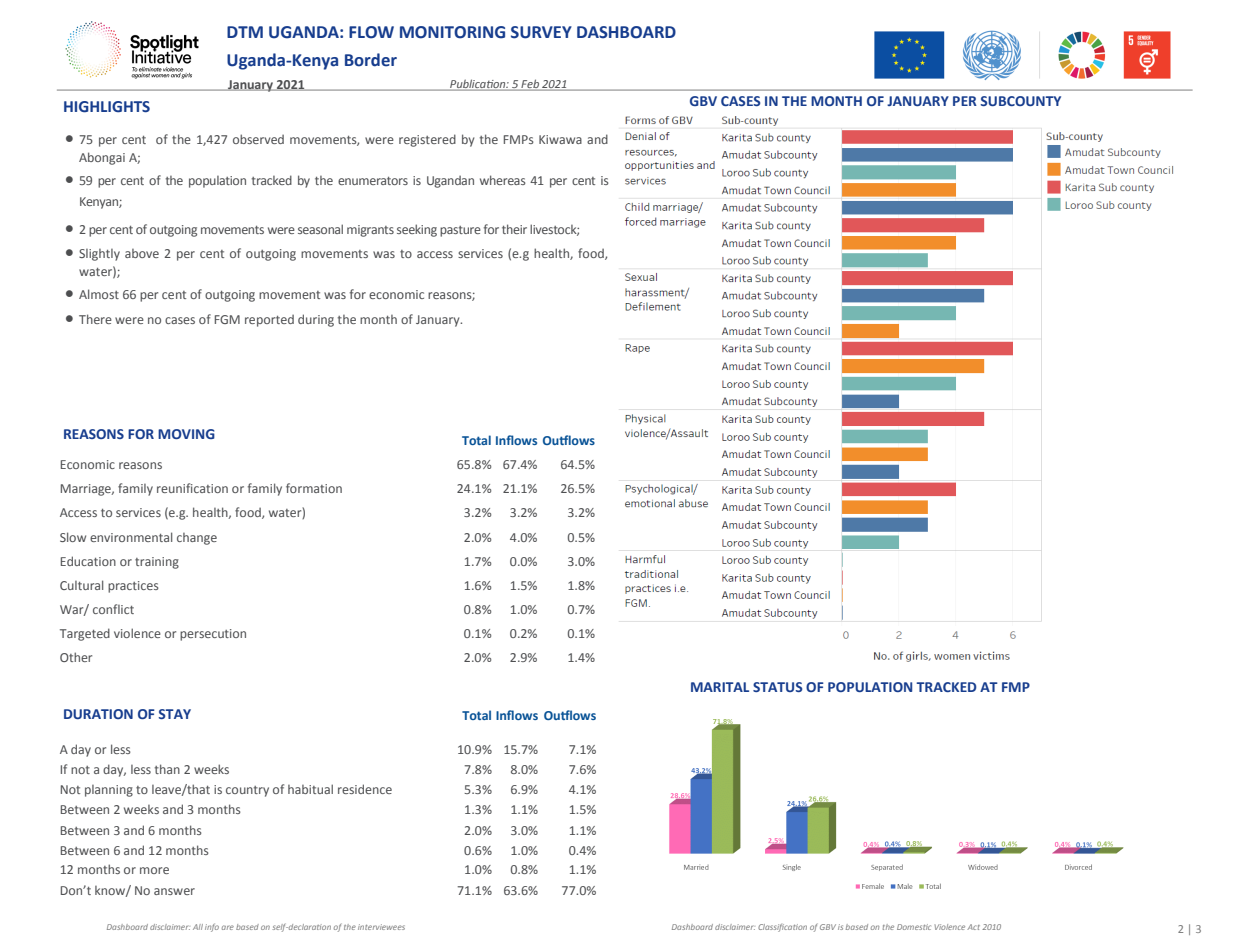  I want to click on interviewees, so click(381, 927).
